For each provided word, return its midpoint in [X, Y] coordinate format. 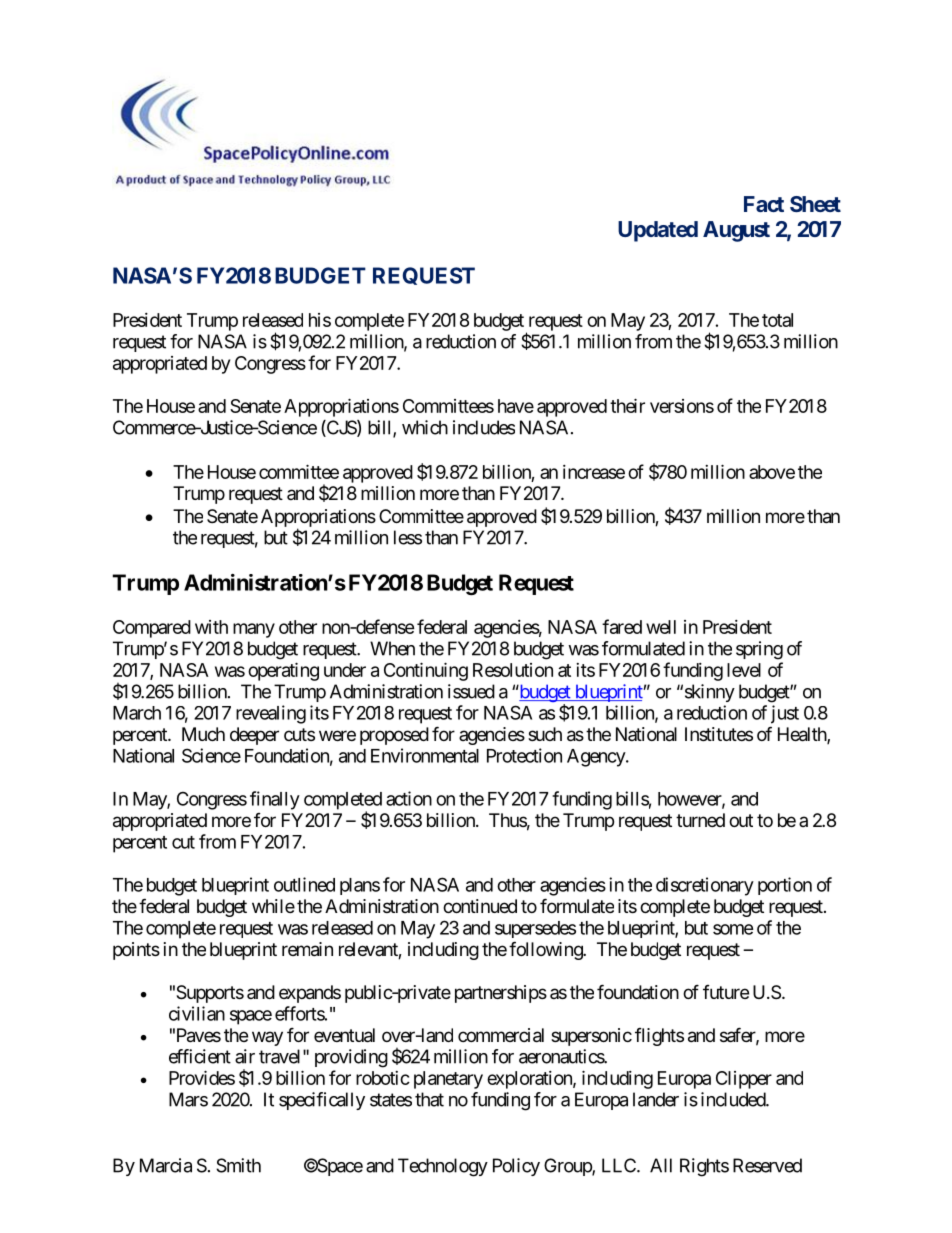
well [661, 627]
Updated [658, 231]
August [736, 231]
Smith [238, 1165]
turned [700, 820]
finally [275, 800]
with [211, 627]
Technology [443, 1167]
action [409, 798]
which [425, 427]
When [392, 648]
